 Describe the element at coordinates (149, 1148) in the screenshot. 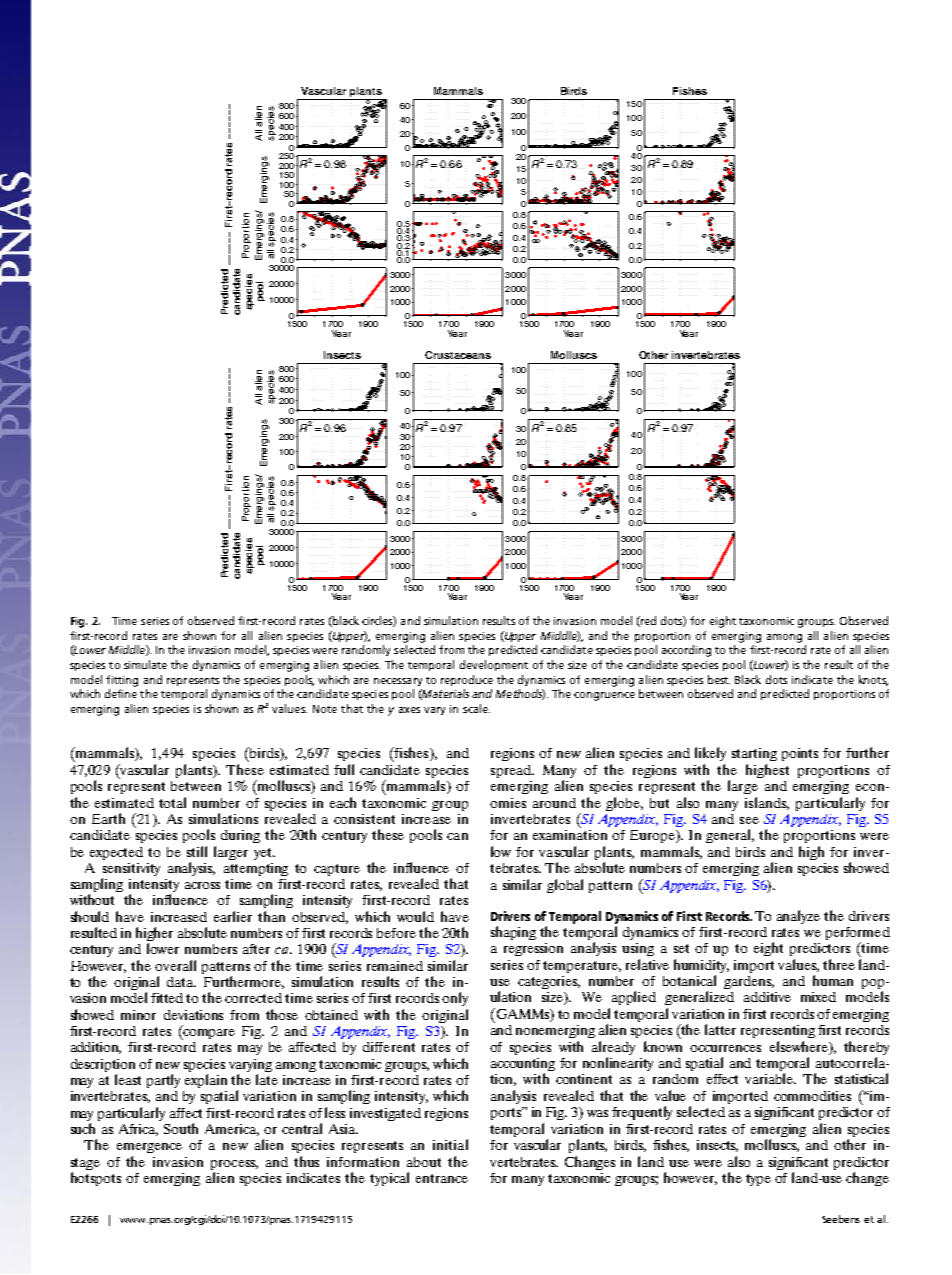

I see `emergence` at that location.
